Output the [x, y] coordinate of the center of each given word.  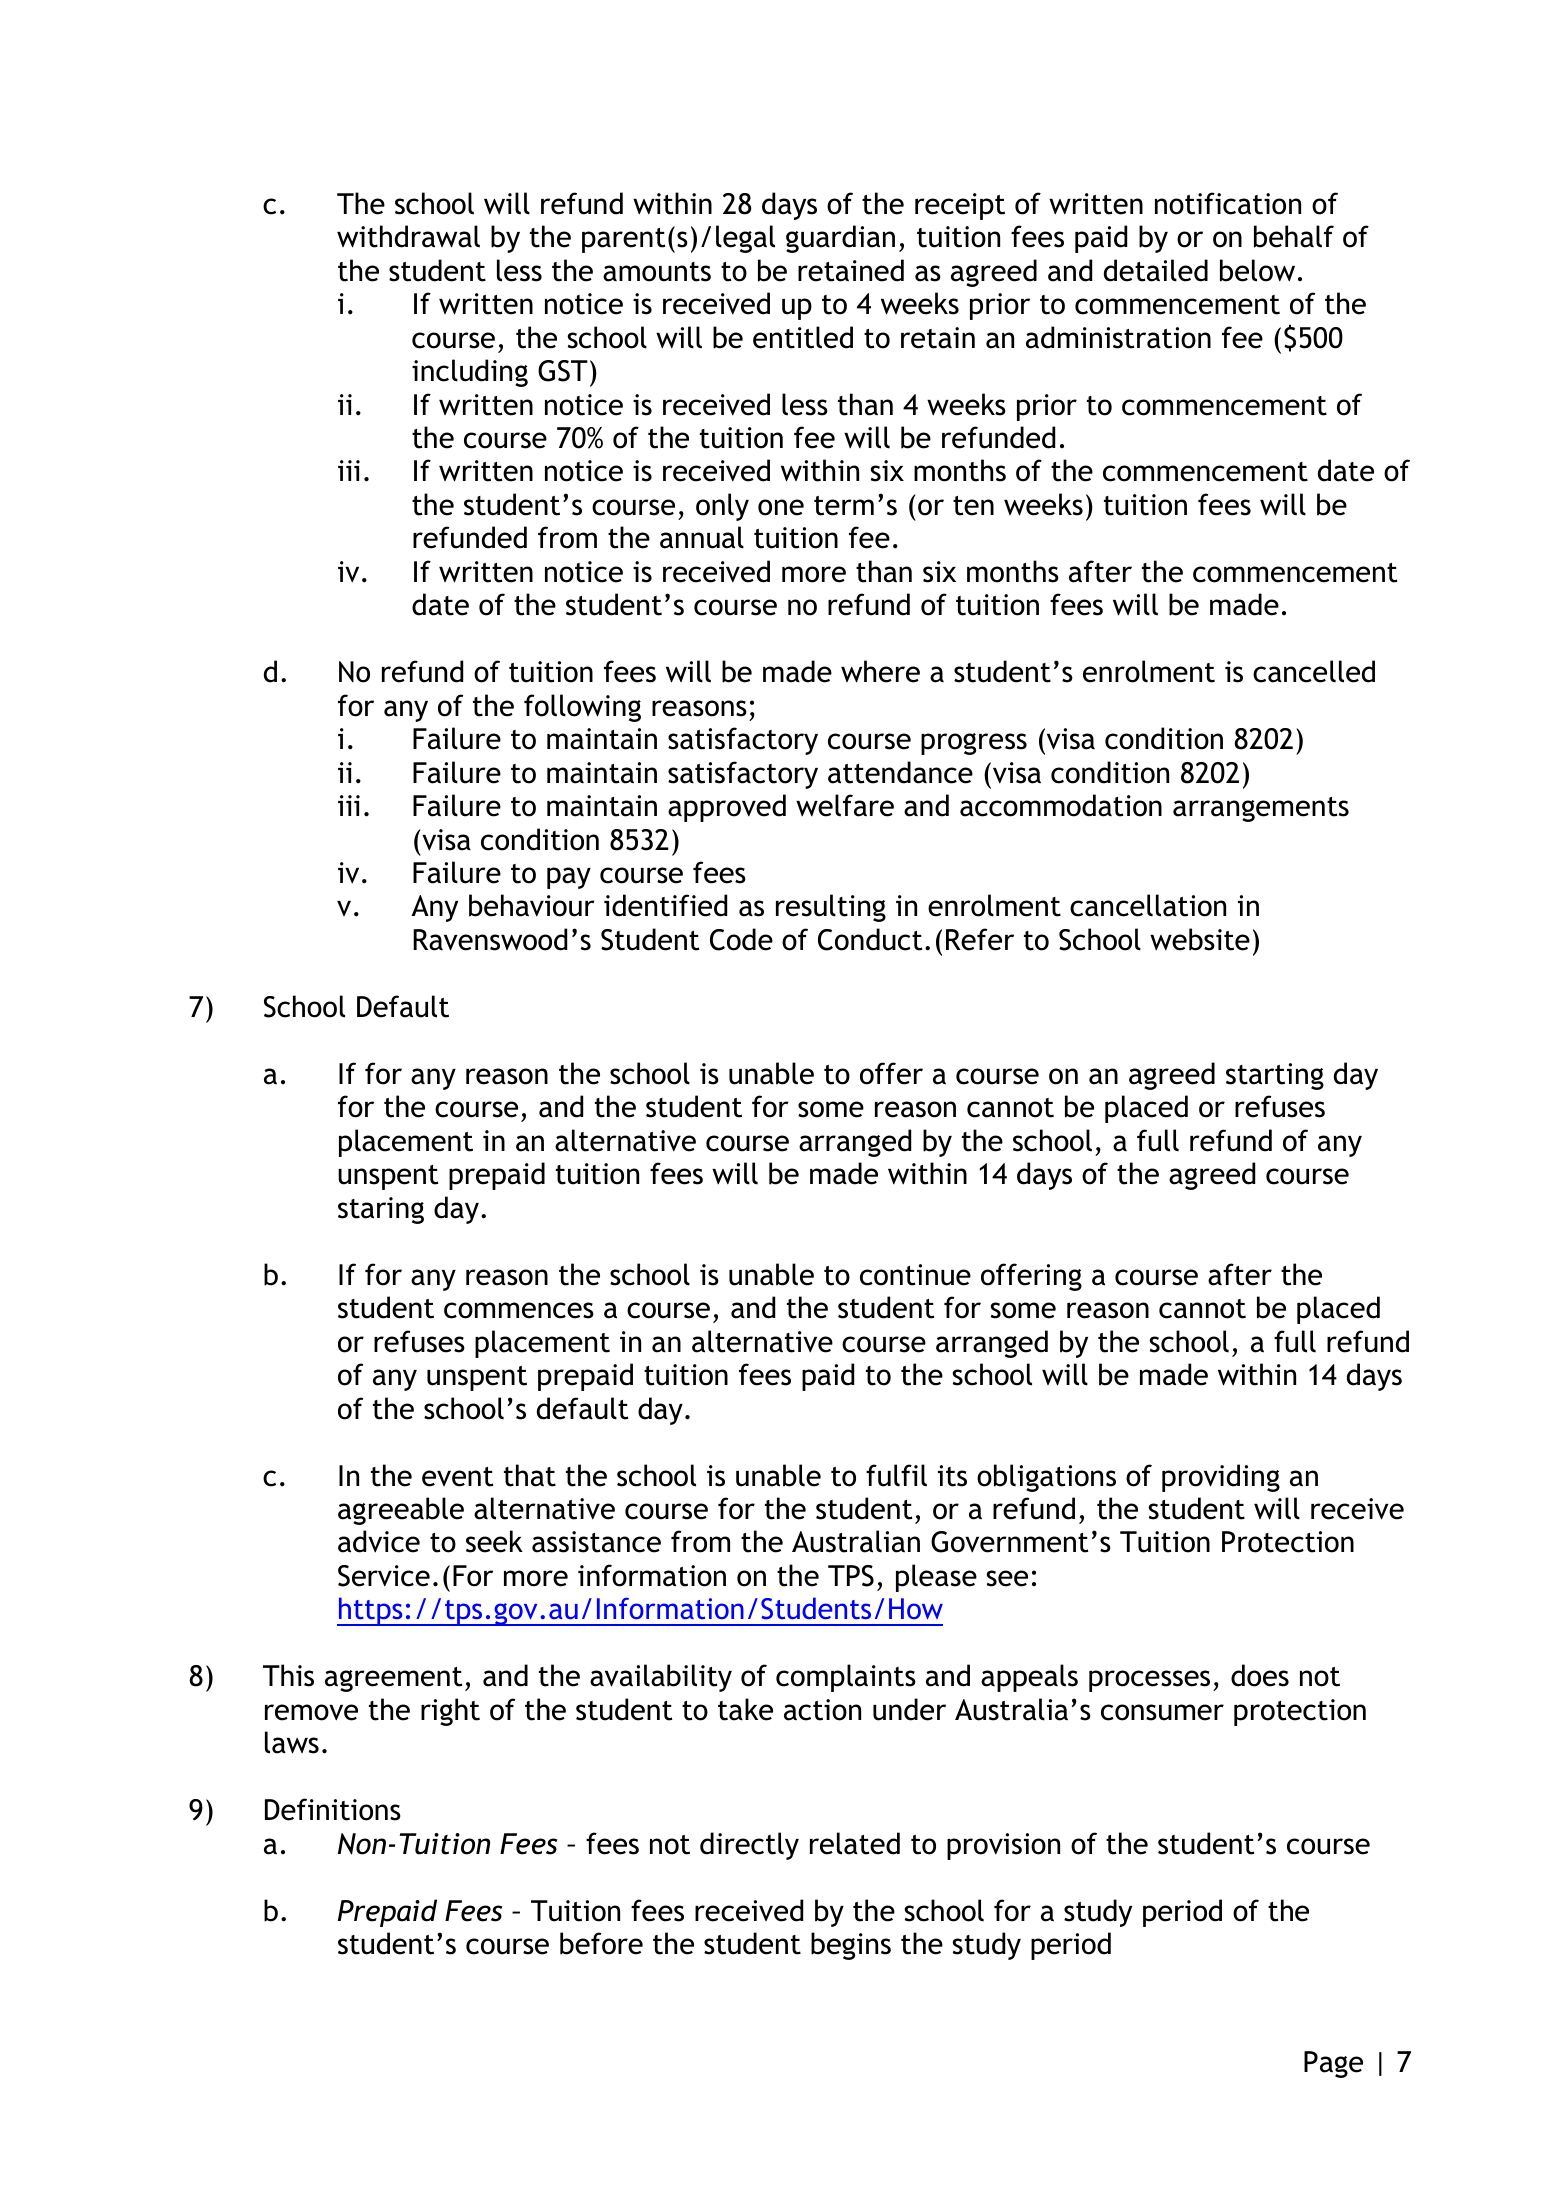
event [457, 1477]
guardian [840, 239]
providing [1221, 1478]
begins [851, 1946]
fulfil [896, 1475]
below [1257, 270]
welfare [845, 805]
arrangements [1261, 809]
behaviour [532, 905]
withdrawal [408, 236]
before [601, 1943]
